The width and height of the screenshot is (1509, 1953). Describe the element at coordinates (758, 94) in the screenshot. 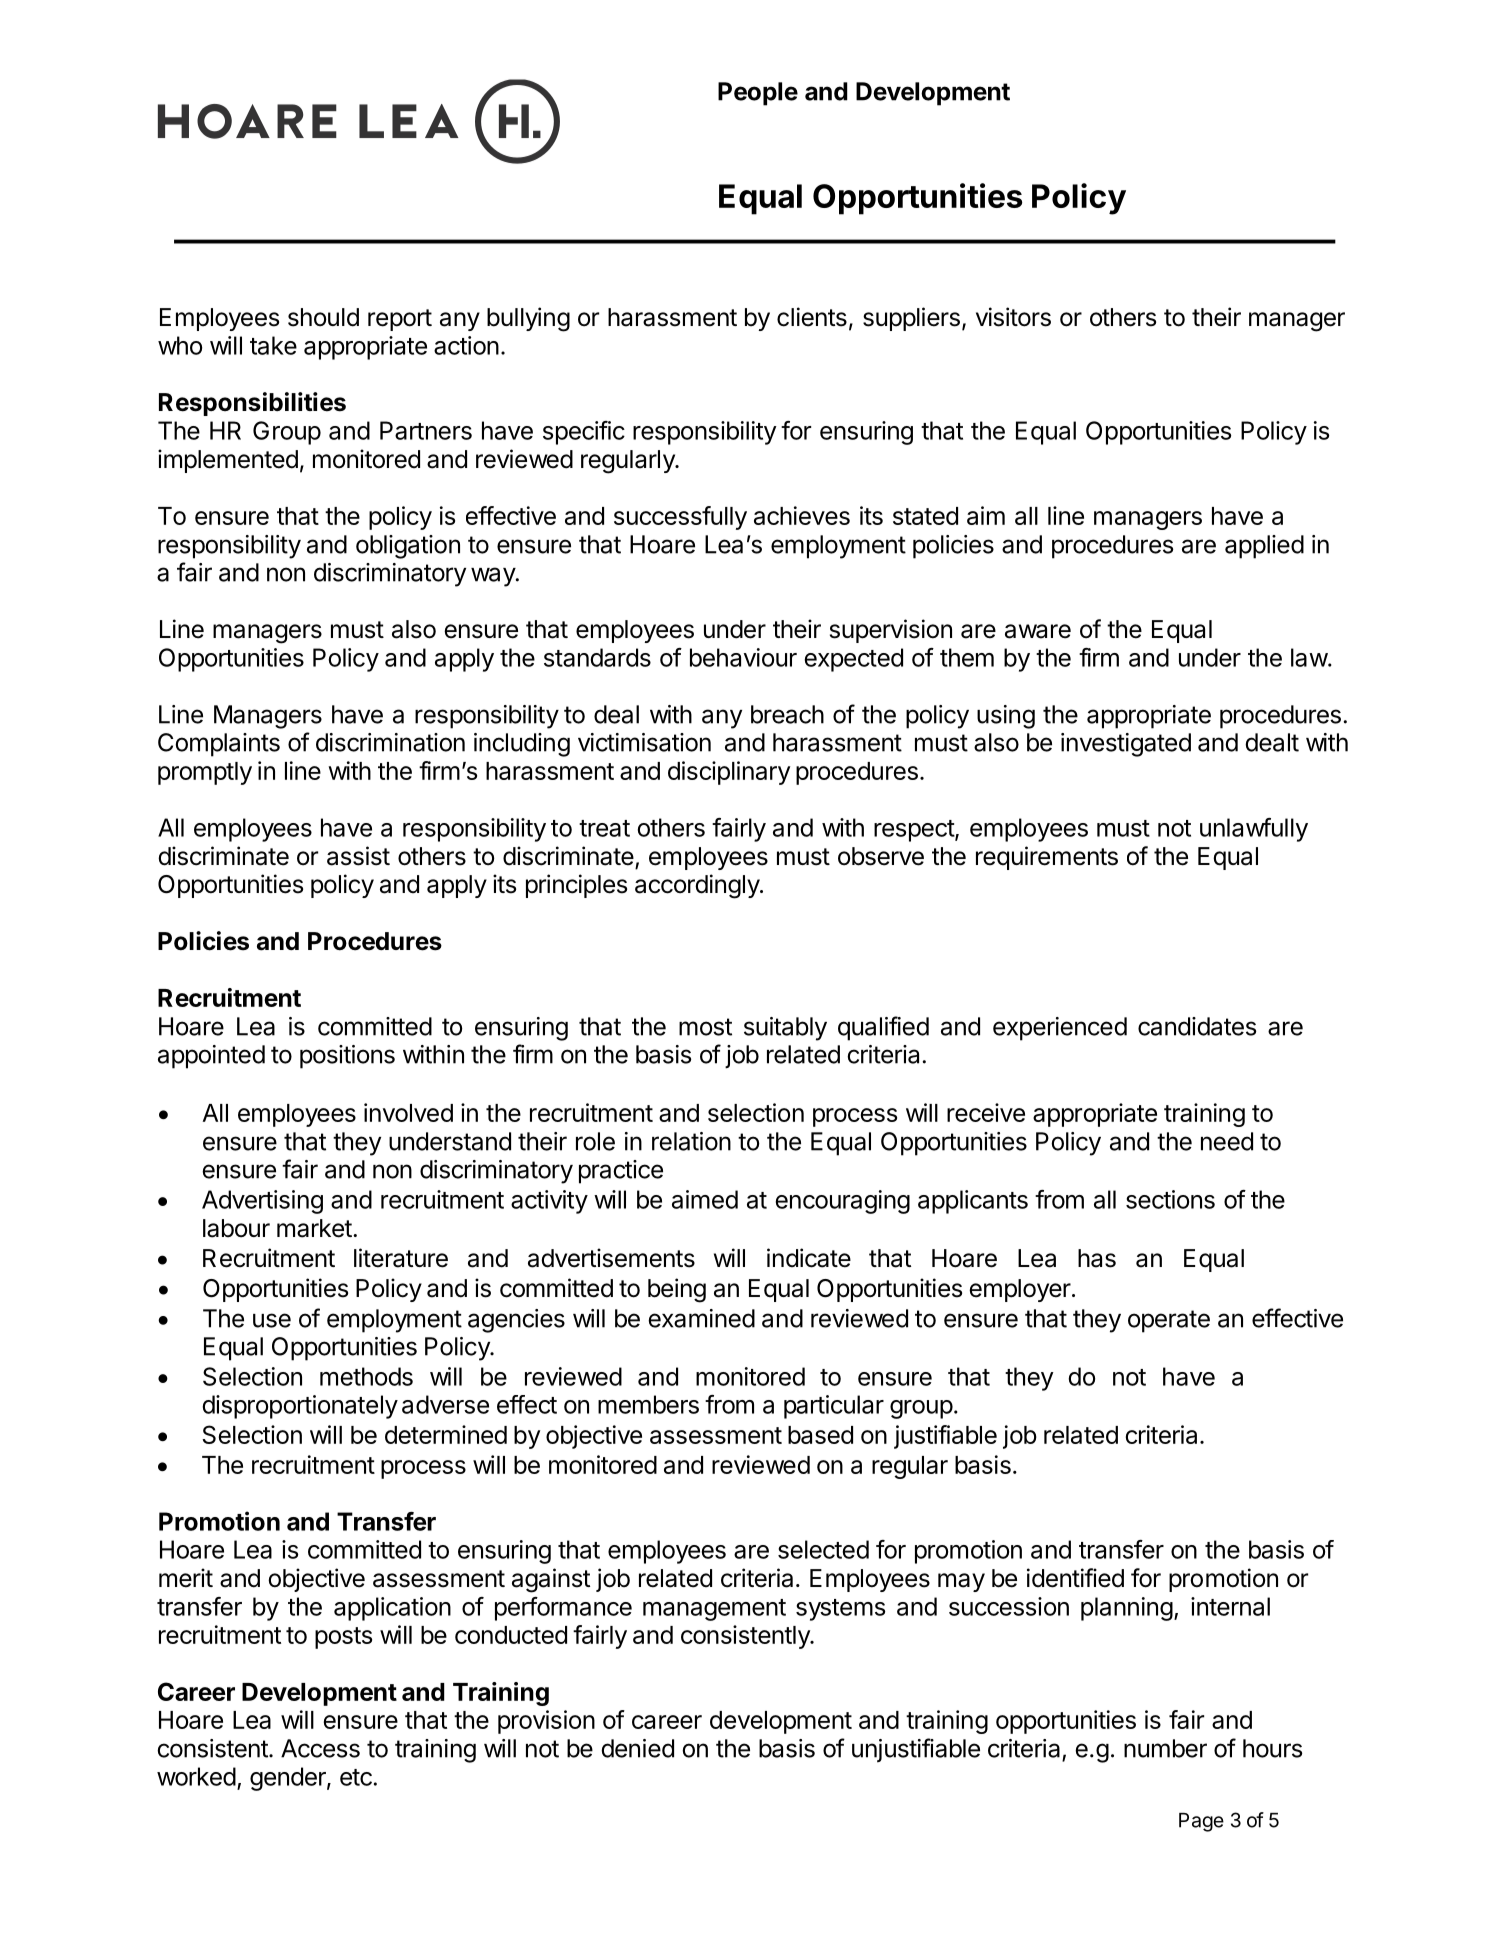

I see `People` at that location.
